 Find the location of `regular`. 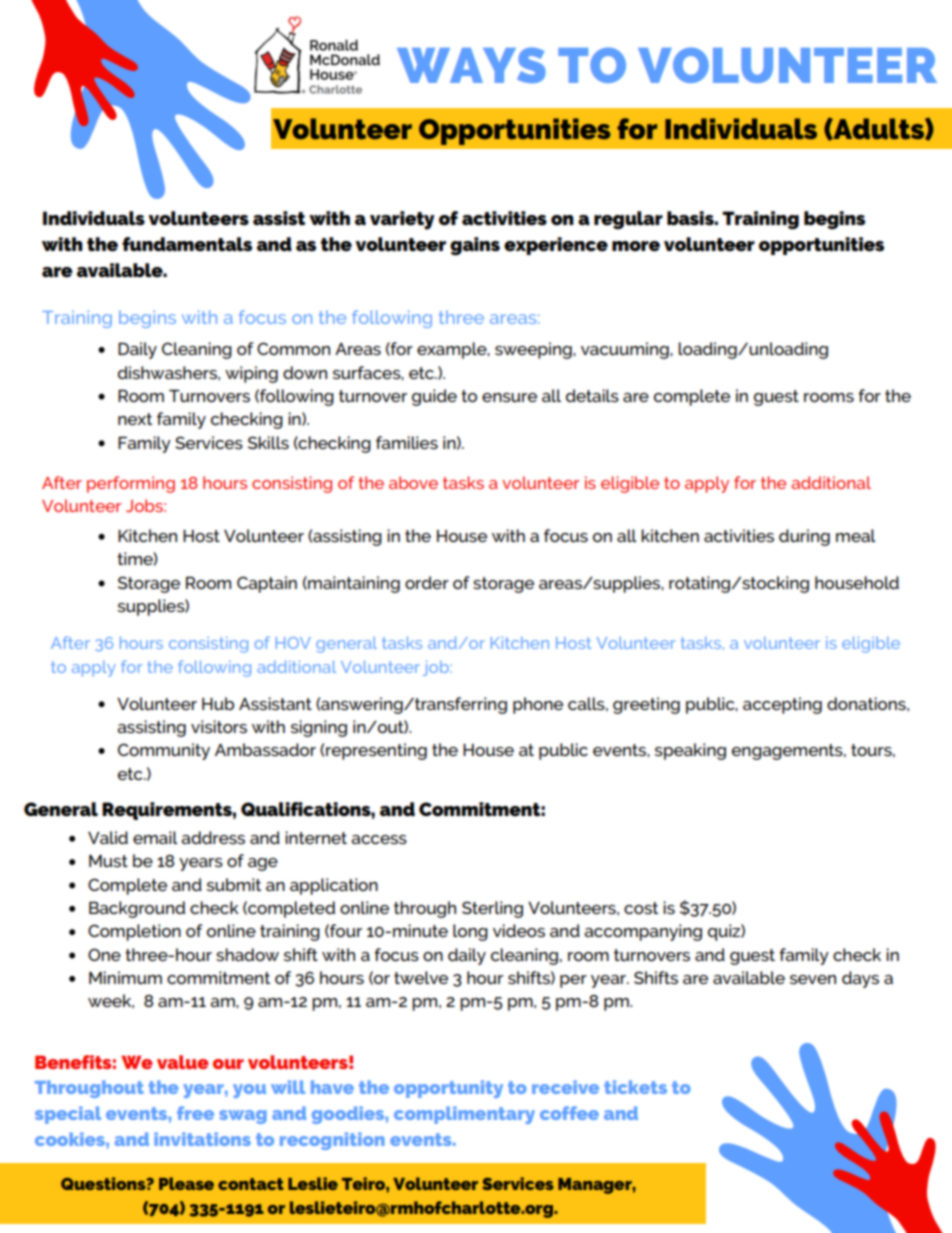

regular is located at coordinates (628, 220).
